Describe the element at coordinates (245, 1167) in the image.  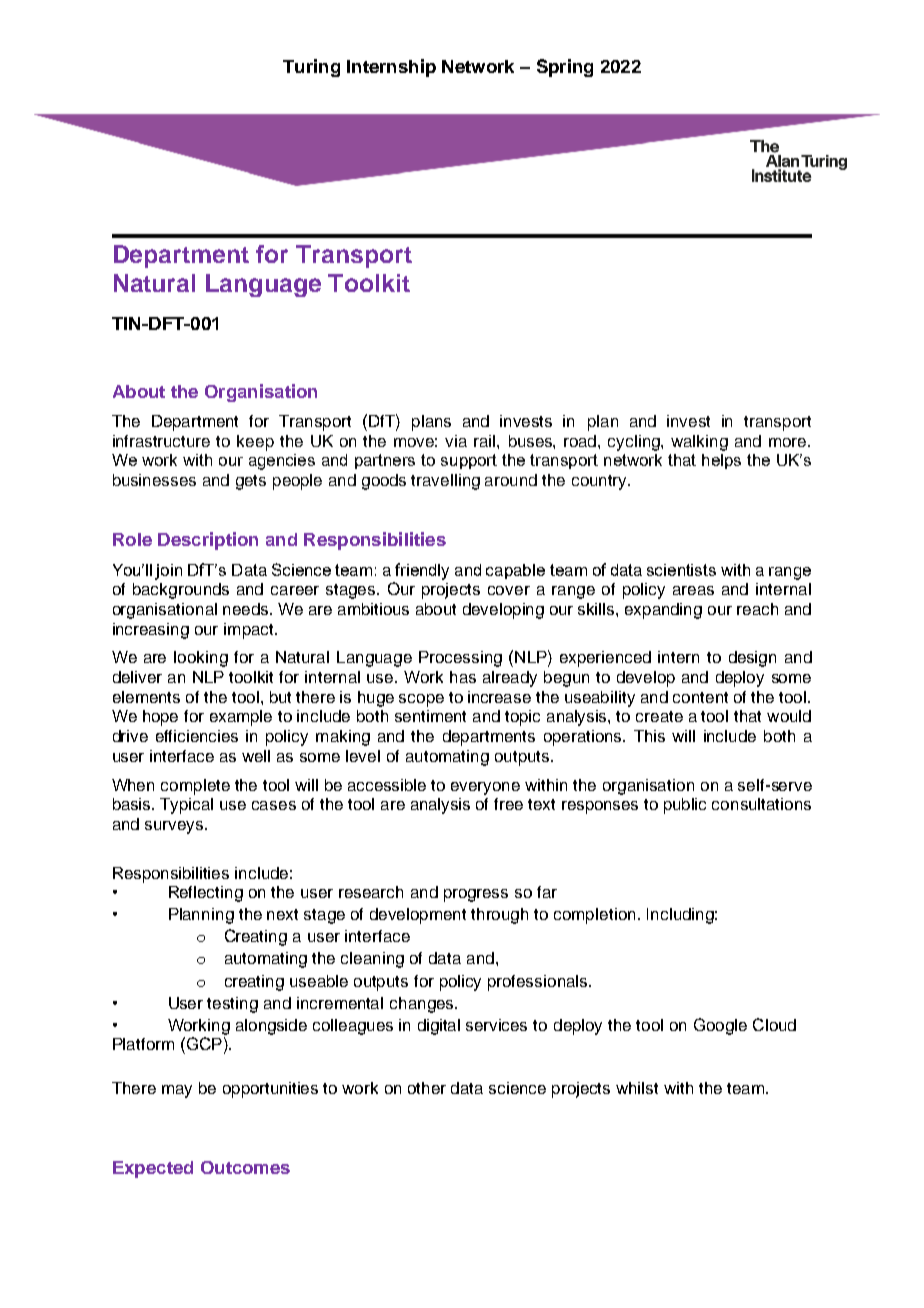
I see `Outcomes` at that location.
